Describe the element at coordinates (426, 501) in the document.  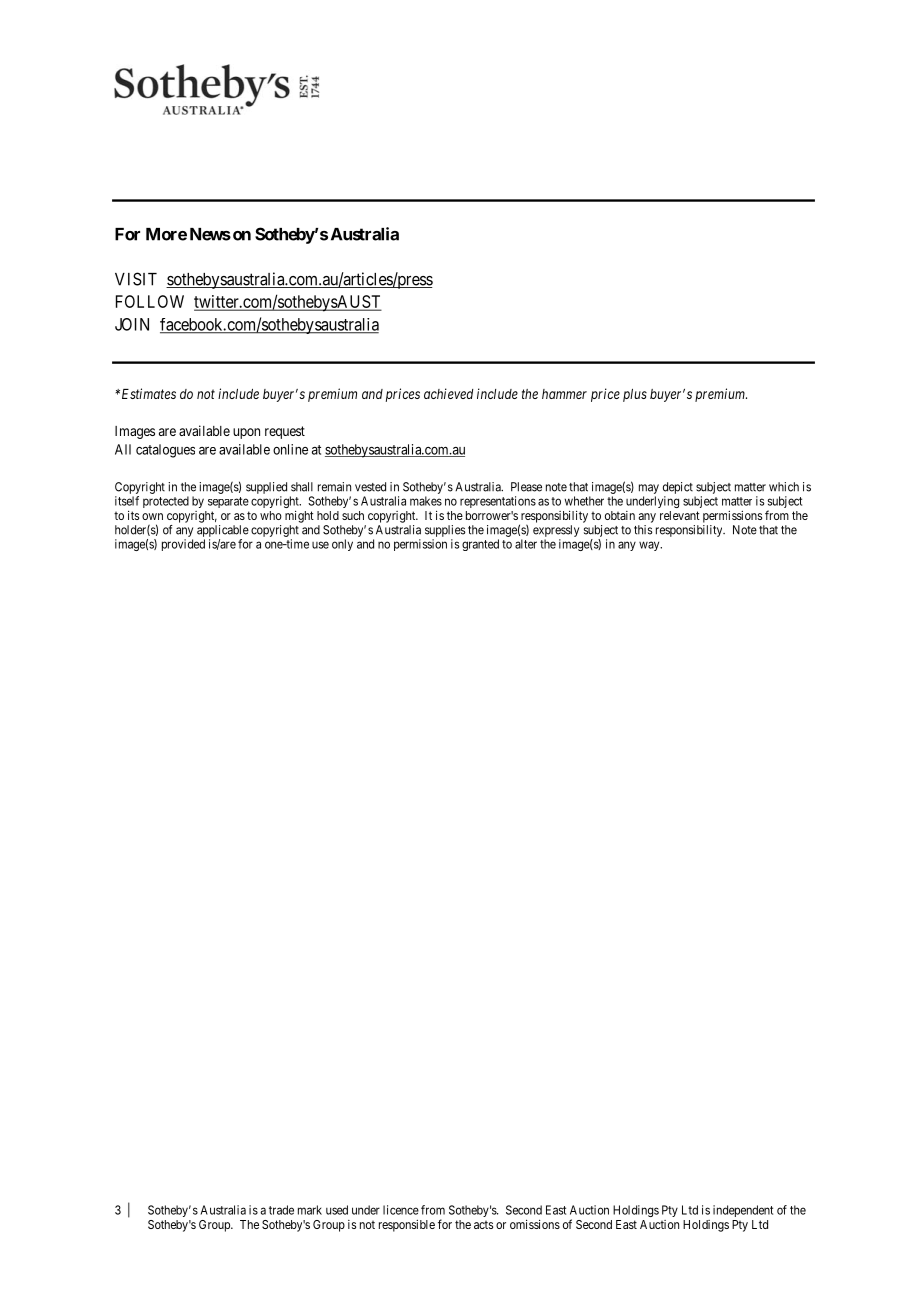
I see `makes` at that location.
